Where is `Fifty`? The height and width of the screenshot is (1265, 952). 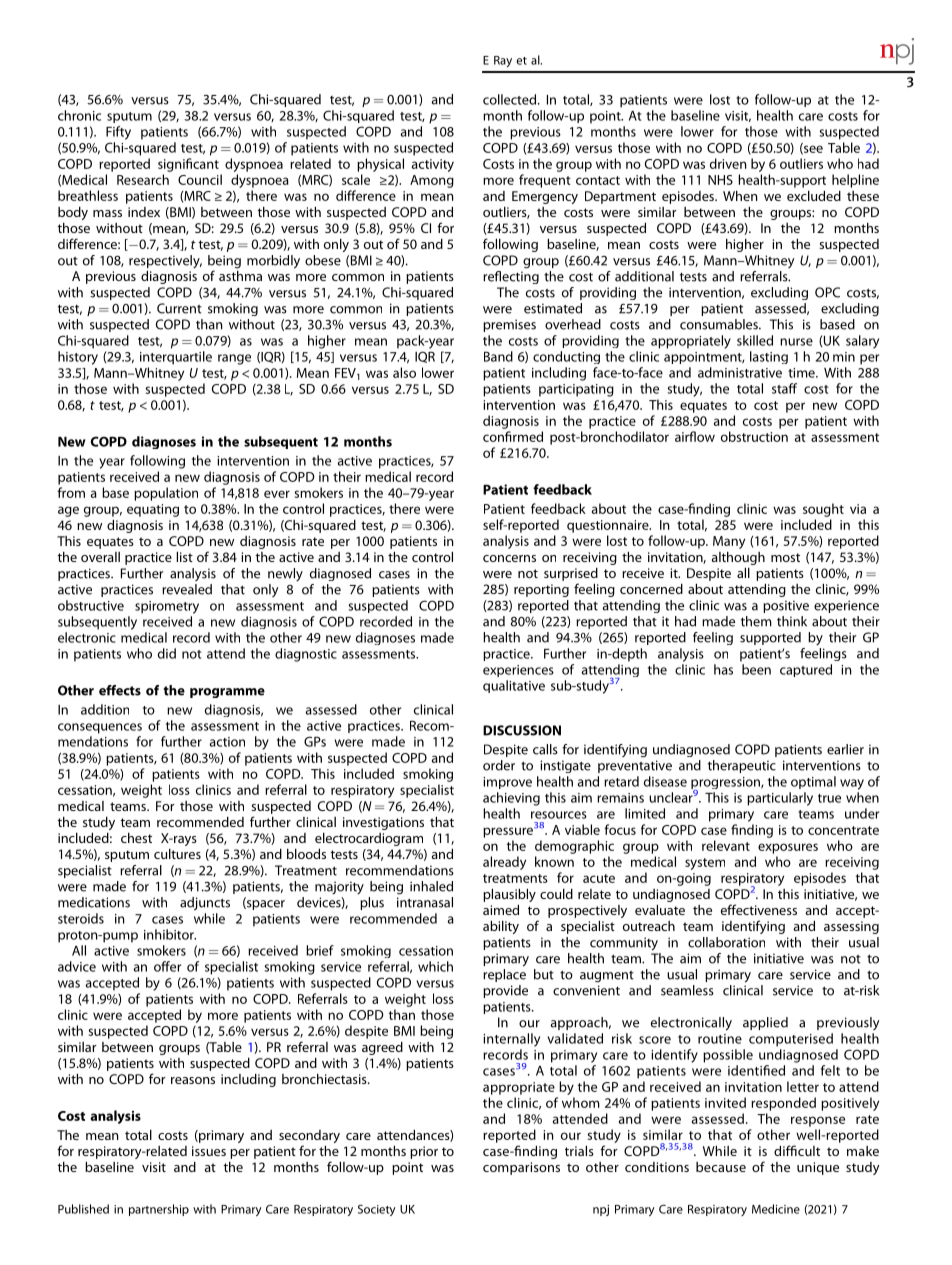 Fifty is located at coordinates (118, 133).
